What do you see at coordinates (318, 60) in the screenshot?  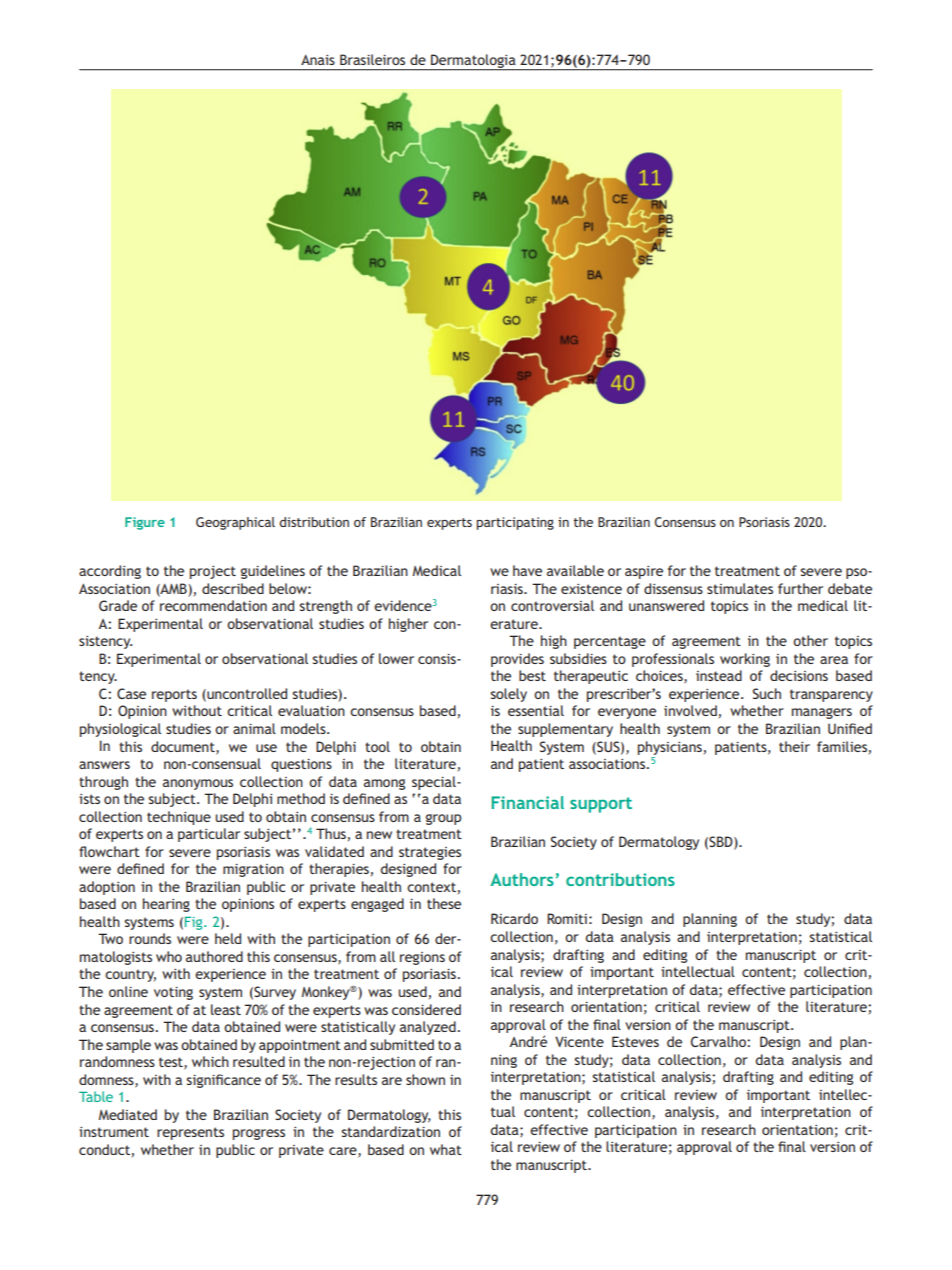 I see `Anais` at bounding box center [318, 60].
